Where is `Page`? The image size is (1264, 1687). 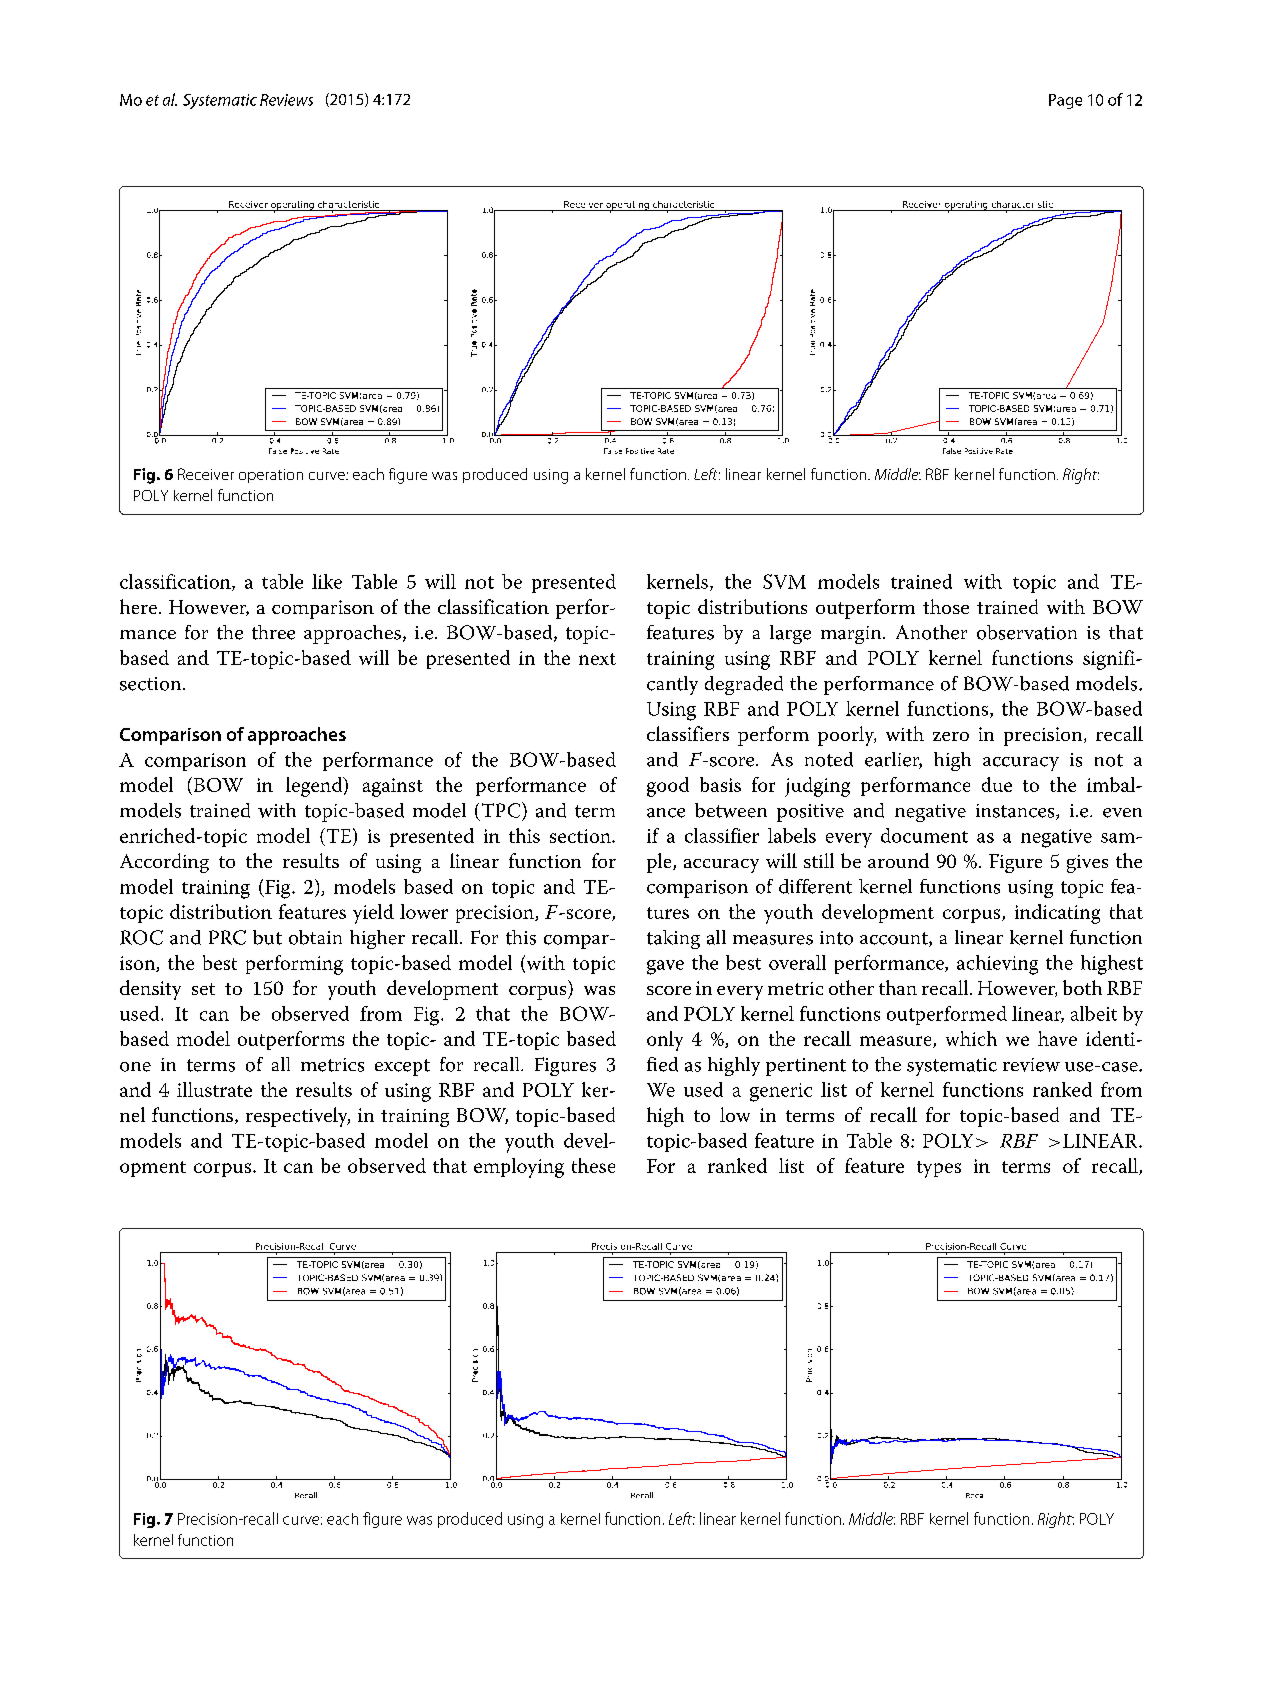 Page is located at coordinates (1065, 101).
